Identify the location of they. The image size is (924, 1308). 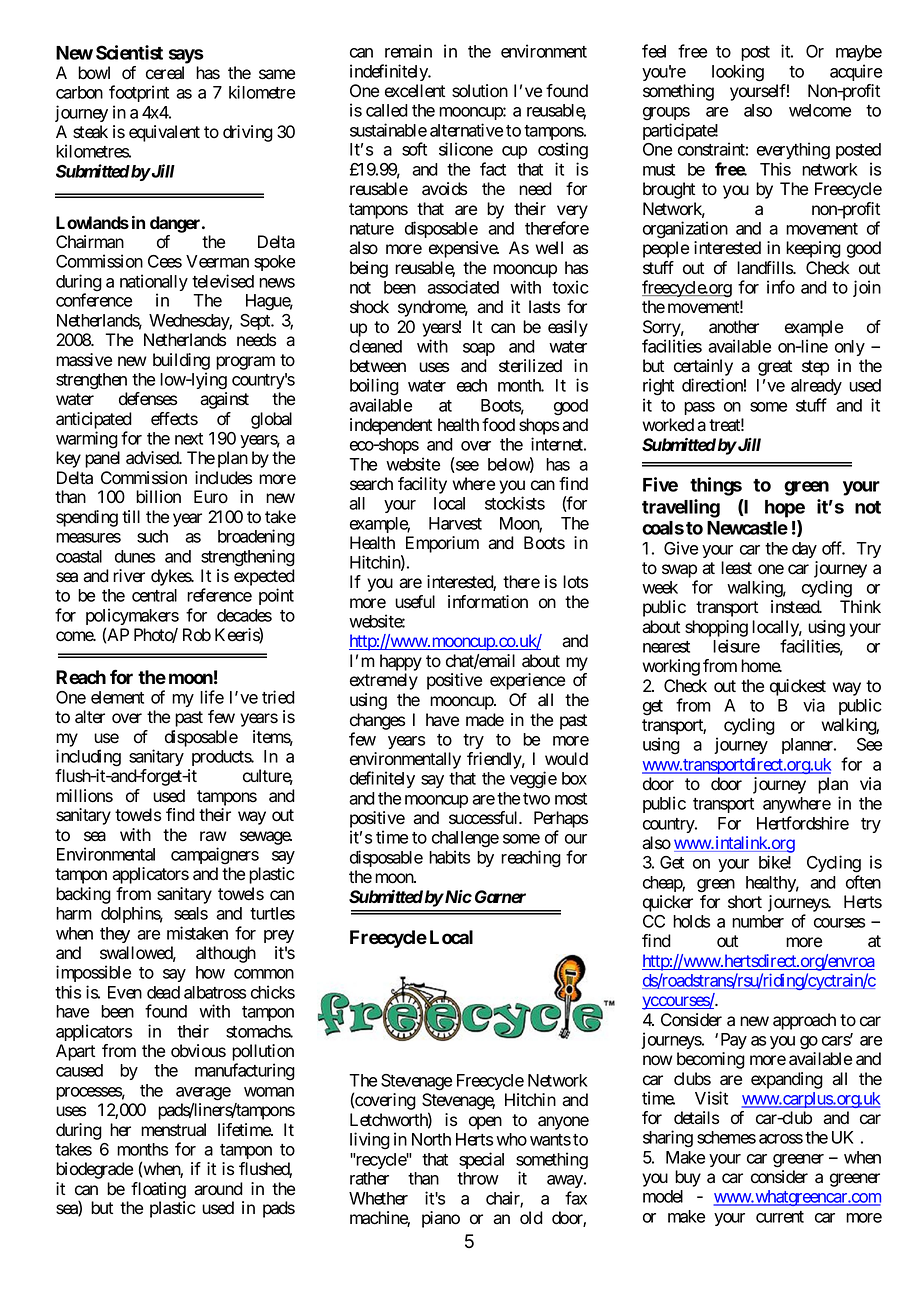
(115, 935).
